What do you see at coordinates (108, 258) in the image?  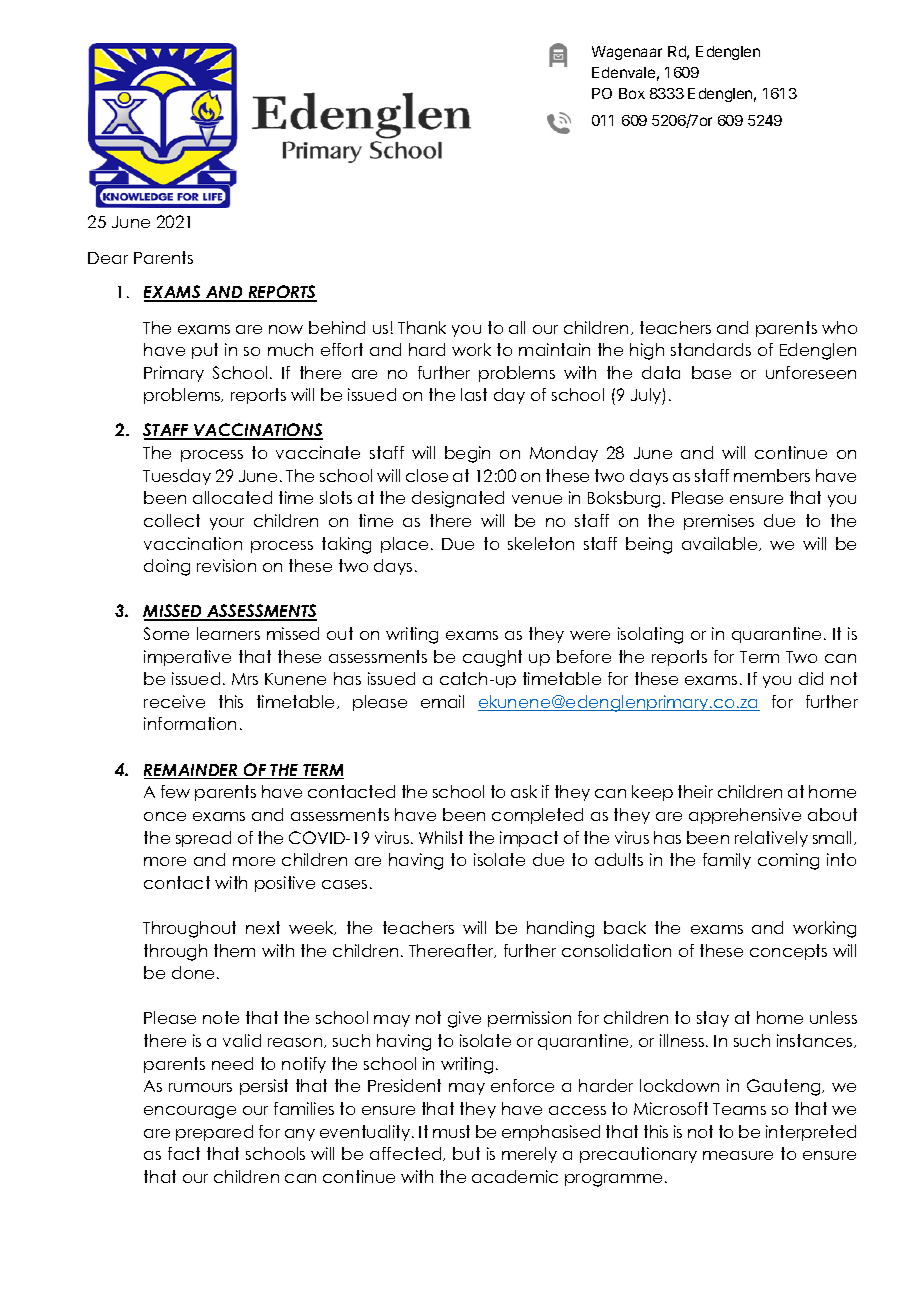 I see `Dear` at bounding box center [108, 258].
